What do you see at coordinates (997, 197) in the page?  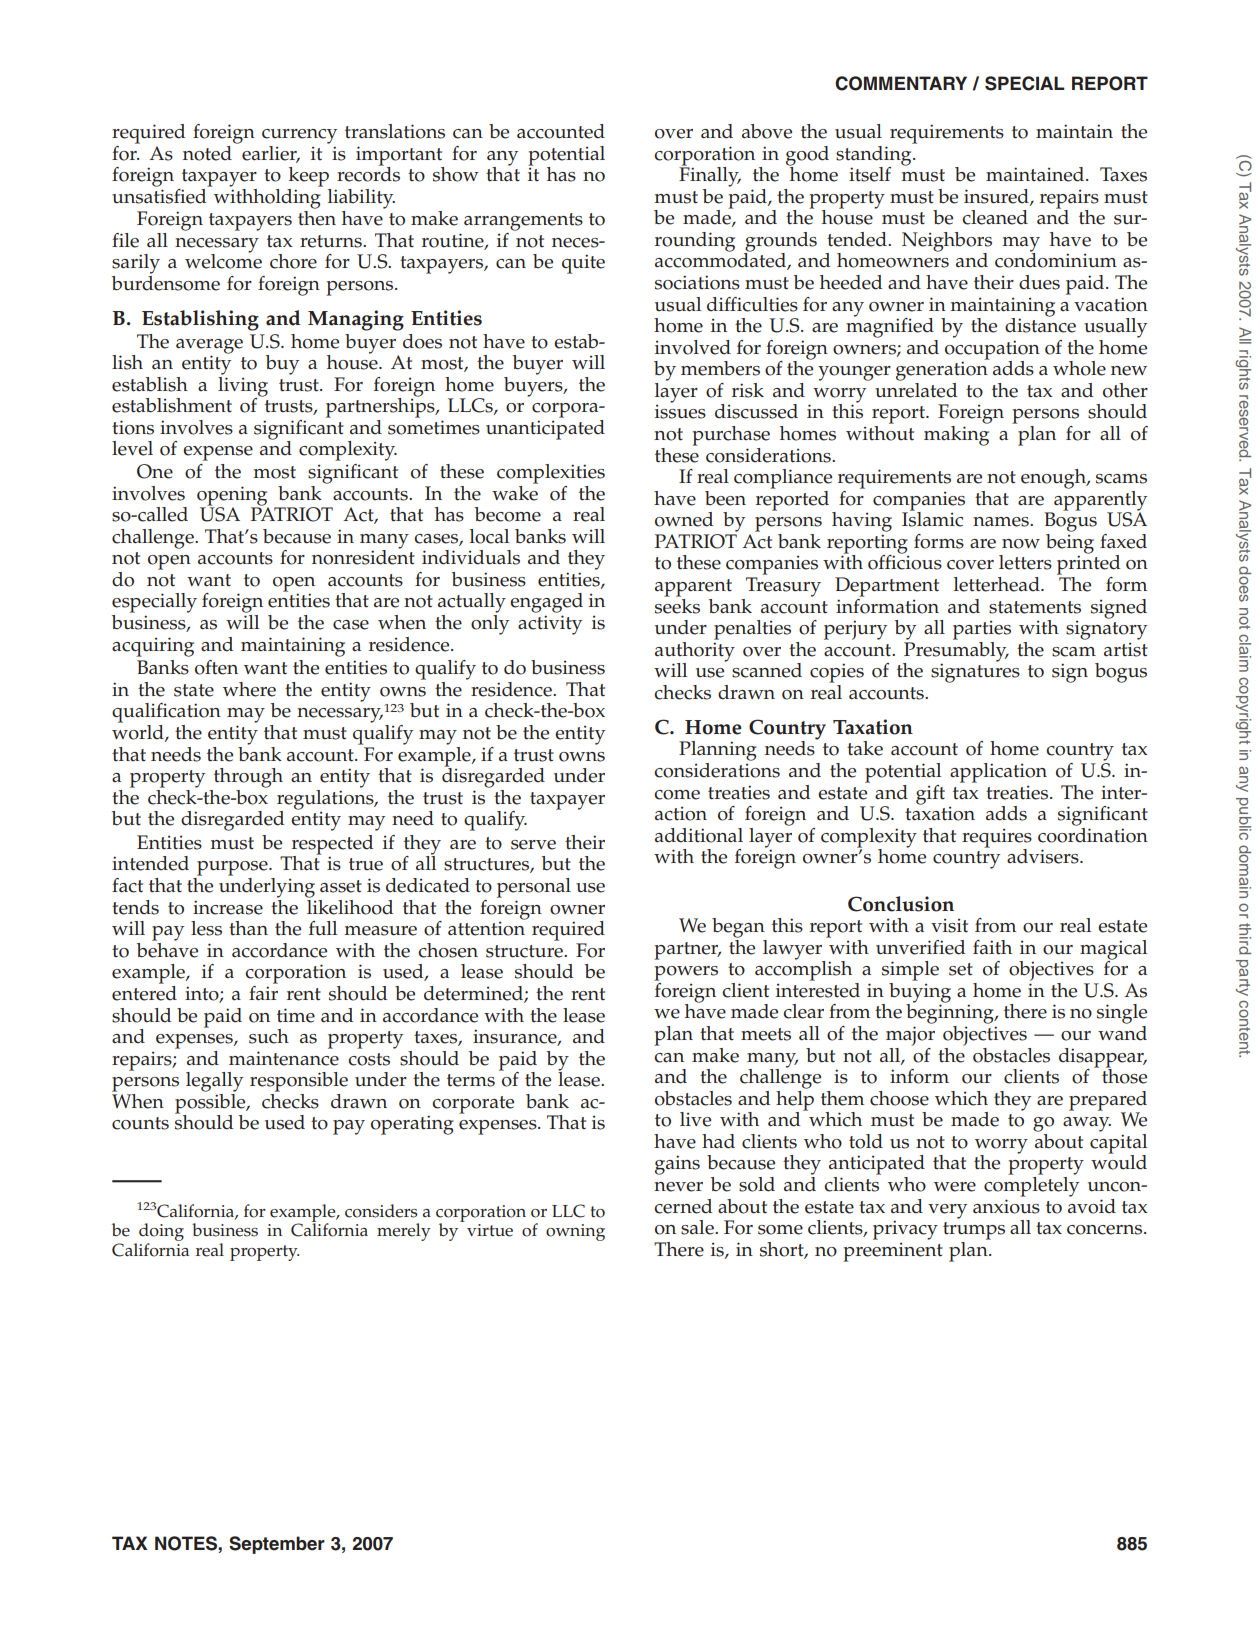 I see `insured` at bounding box center [997, 197].
